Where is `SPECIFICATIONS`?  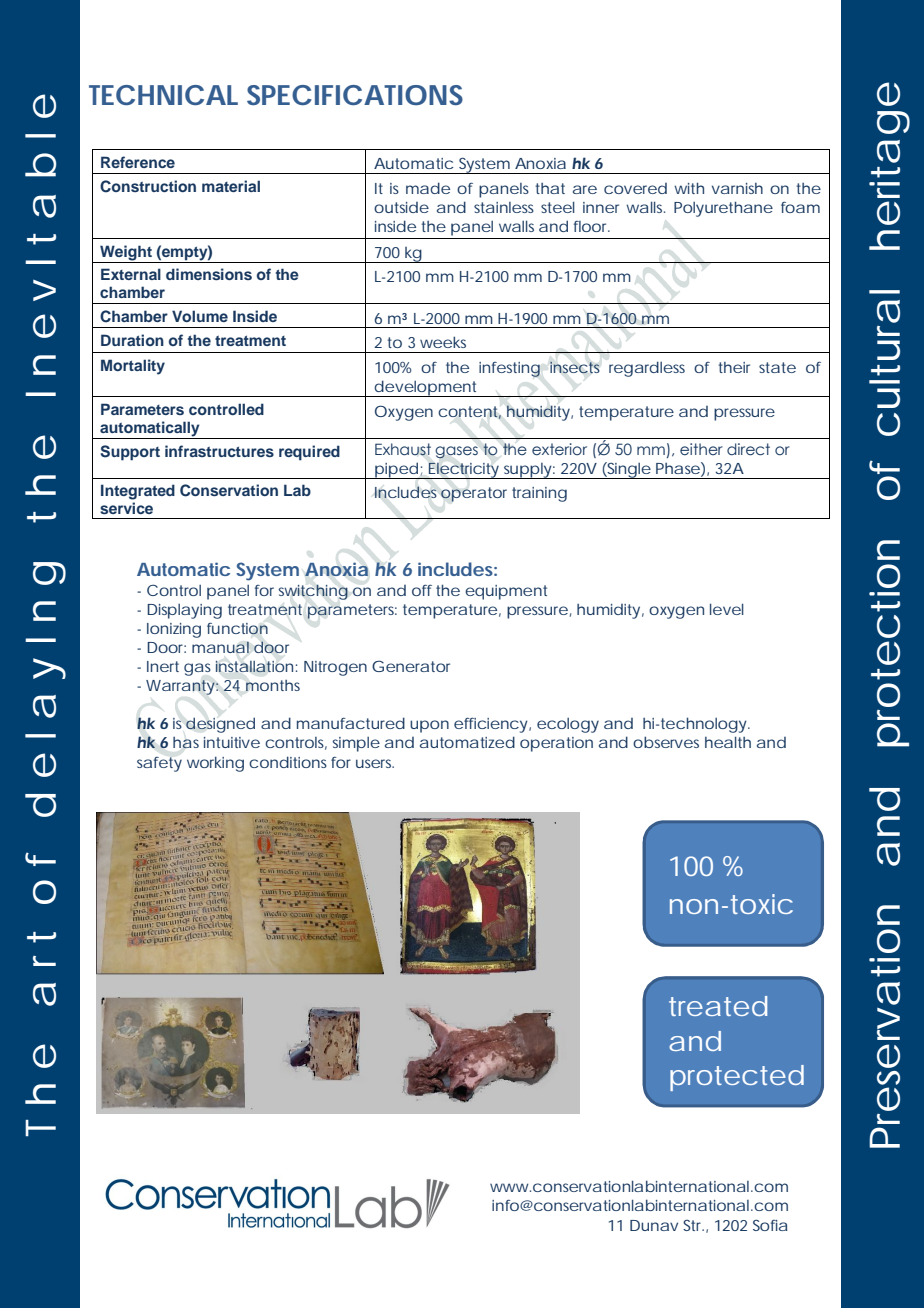
SPECIFICATIONS is located at coordinates (355, 95).
